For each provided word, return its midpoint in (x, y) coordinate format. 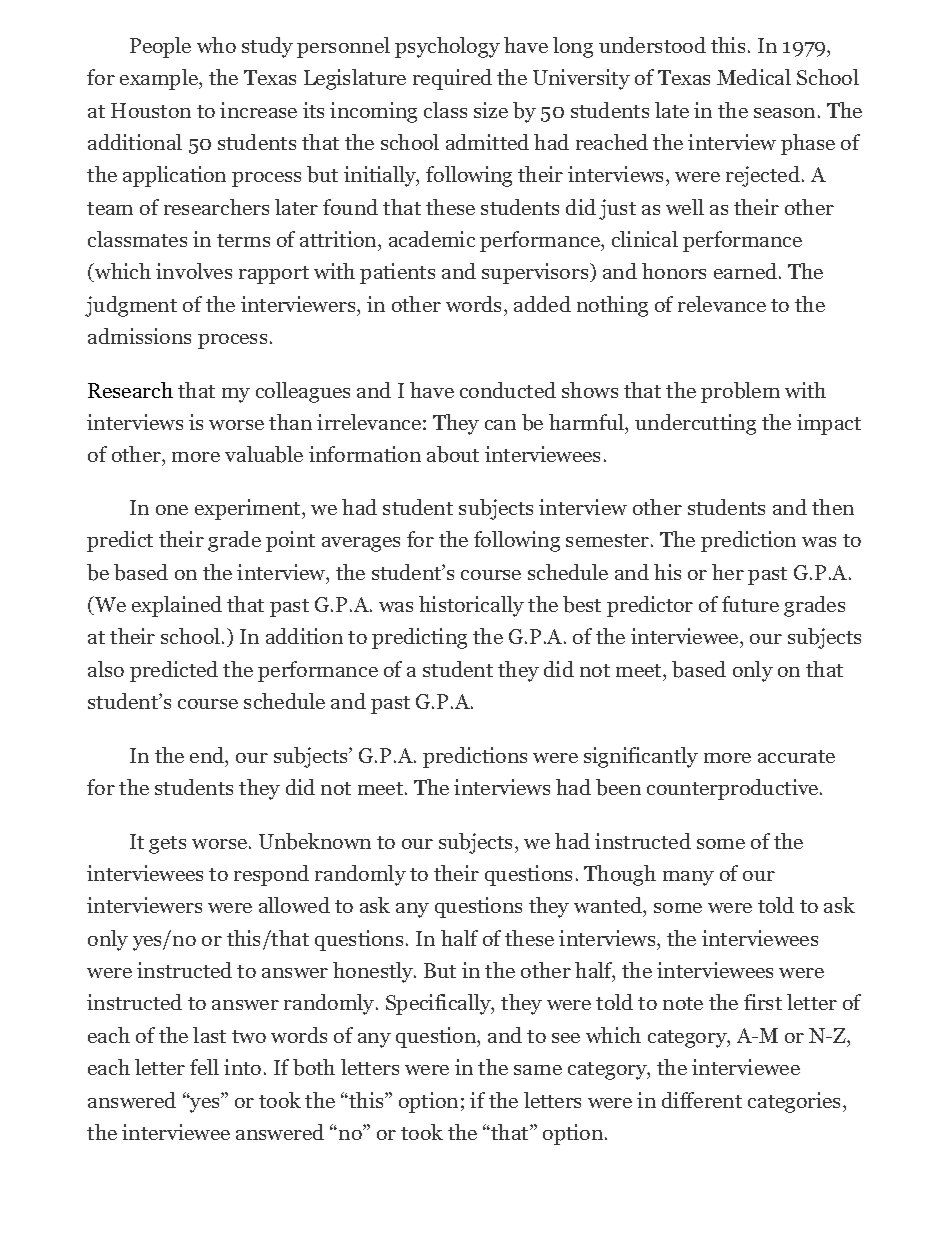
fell (204, 1067)
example (160, 79)
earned (747, 271)
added (542, 304)
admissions (139, 336)
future (750, 604)
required (452, 79)
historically (471, 606)
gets (167, 845)
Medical (754, 77)
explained (177, 606)
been (618, 787)
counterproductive (734, 789)
